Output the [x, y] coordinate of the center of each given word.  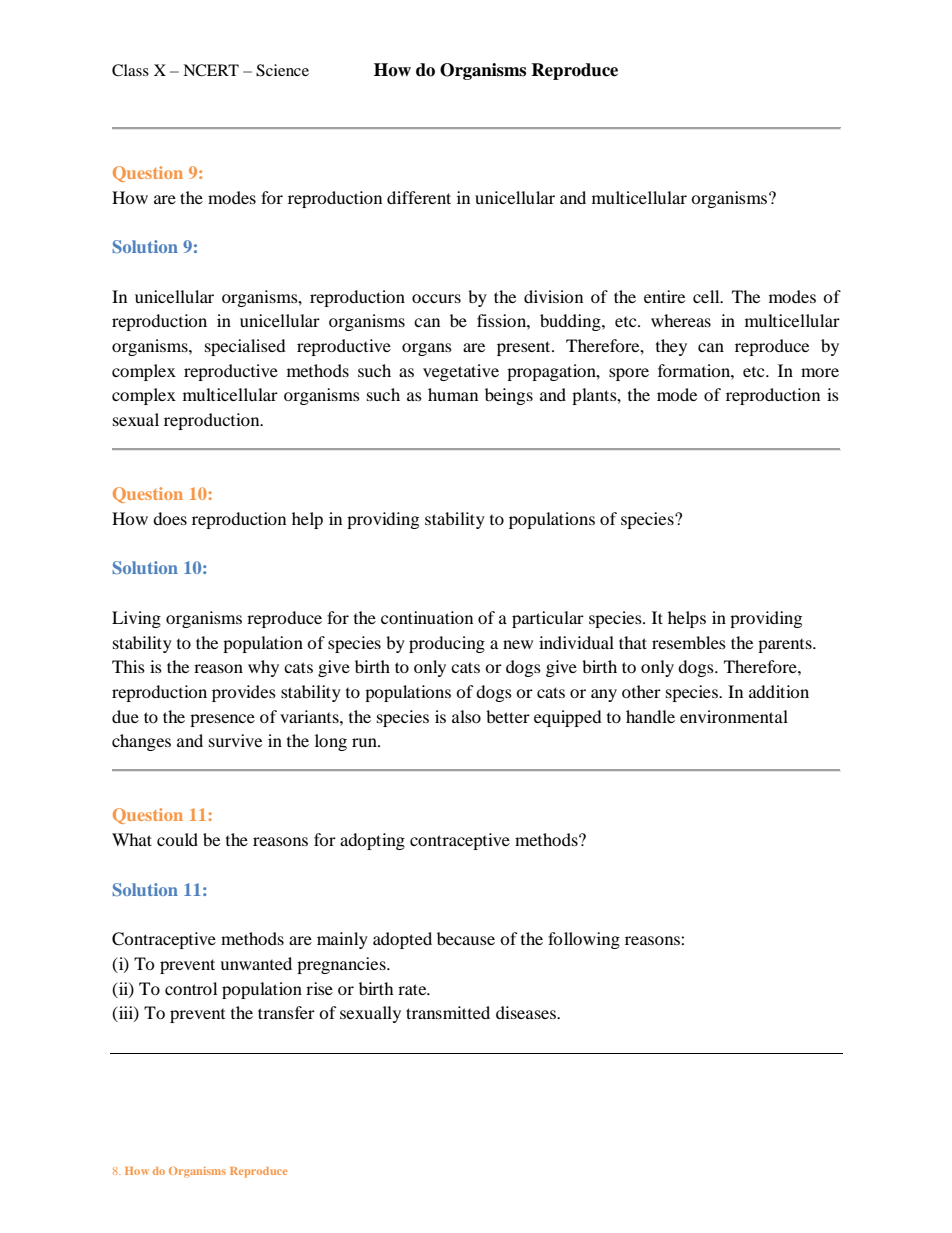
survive [235, 740]
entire [664, 296]
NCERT [211, 70]
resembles [689, 642]
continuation [427, 617]
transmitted [448, 1012]
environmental [734, 716]
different [419, 197]
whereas [681, 320]
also [466, 716]
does [170, 518]
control [191, 988]
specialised [245, 347]
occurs [436, 298]
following [584, 940]
